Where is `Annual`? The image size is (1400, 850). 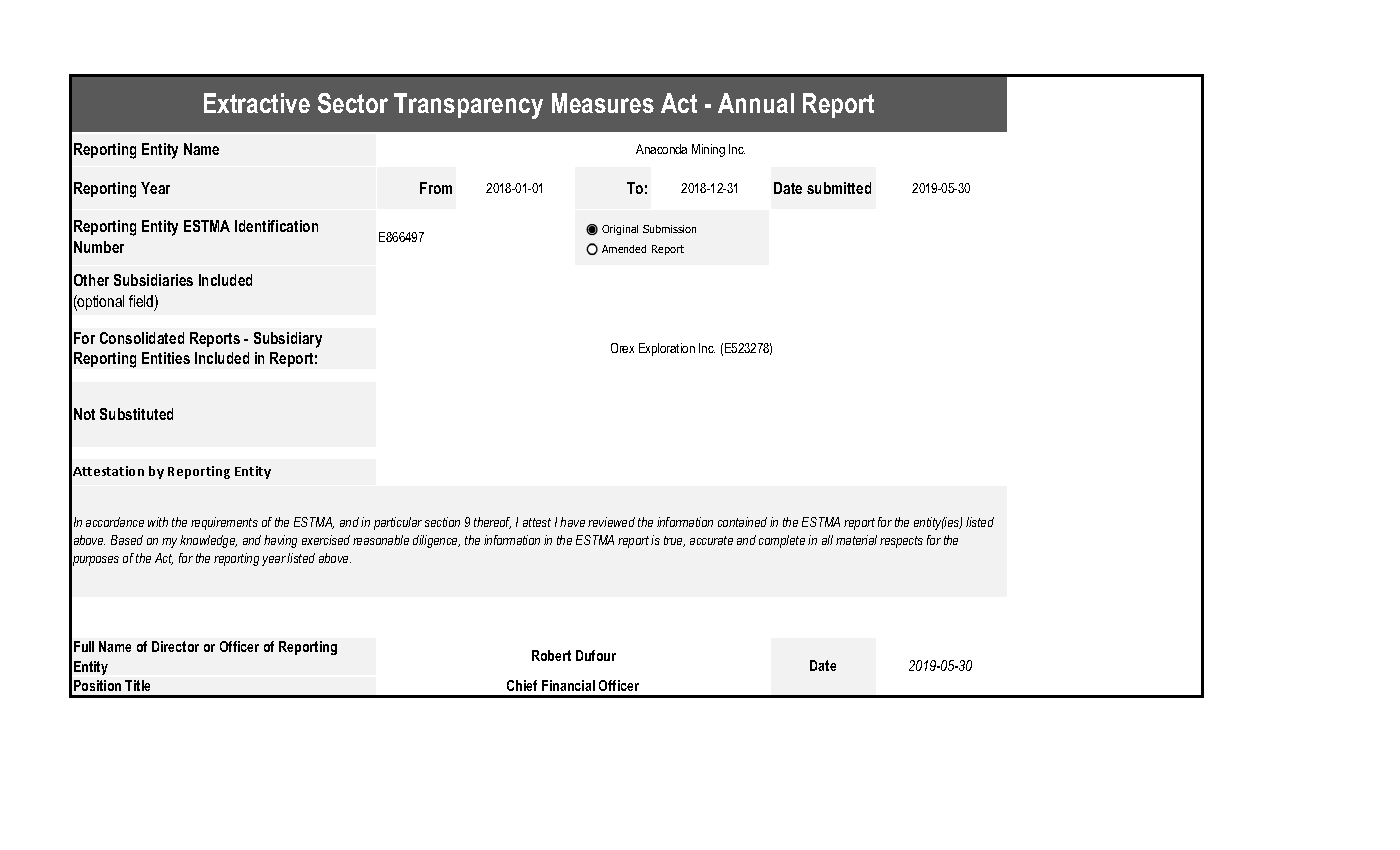 Annual is located at coordinates (756, 103).
